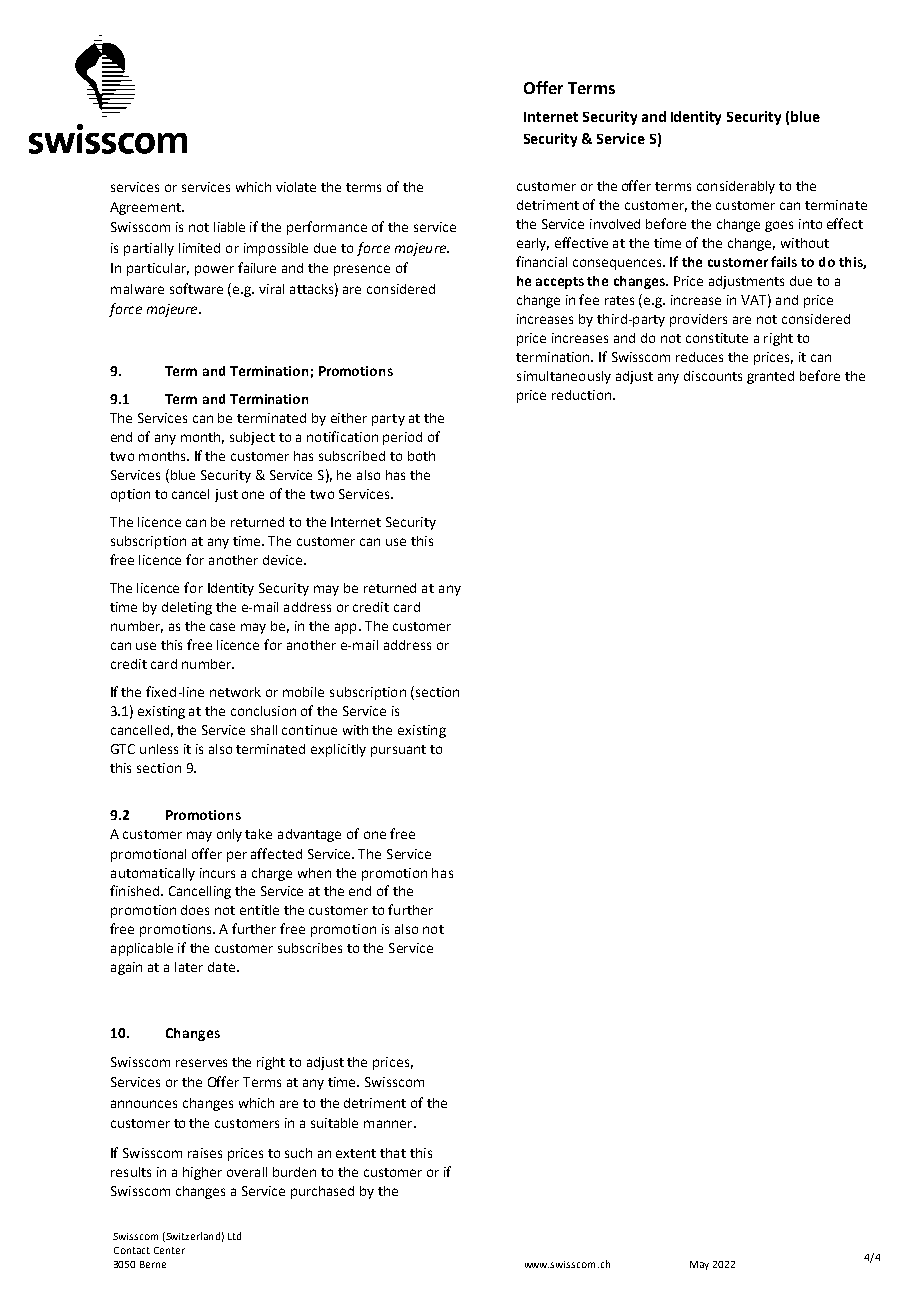 The image size is (924, 1308). Describe the element at coordinates (229, 227) in the page. I see `liable` at that location.
